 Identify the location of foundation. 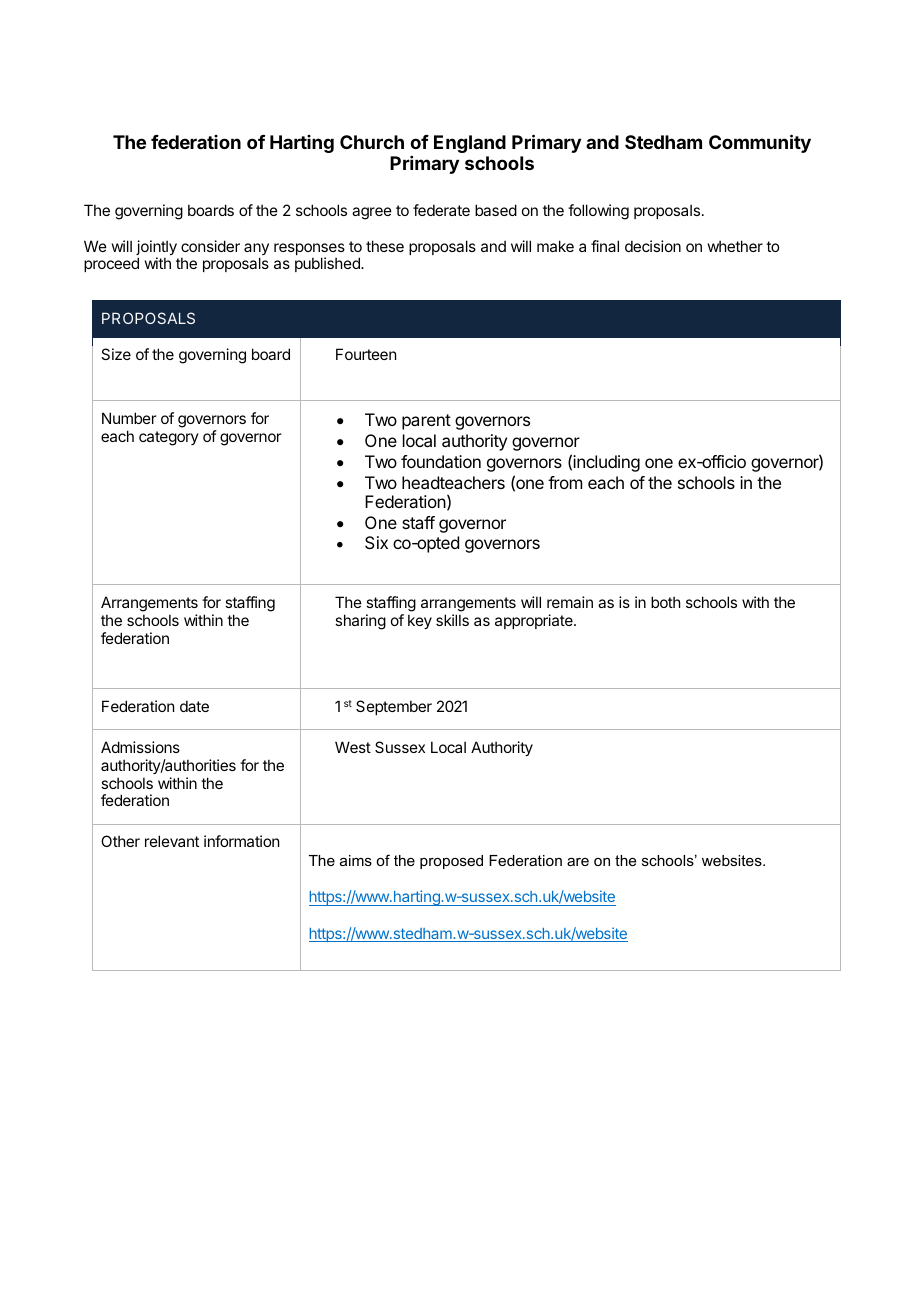
(441, 461).
